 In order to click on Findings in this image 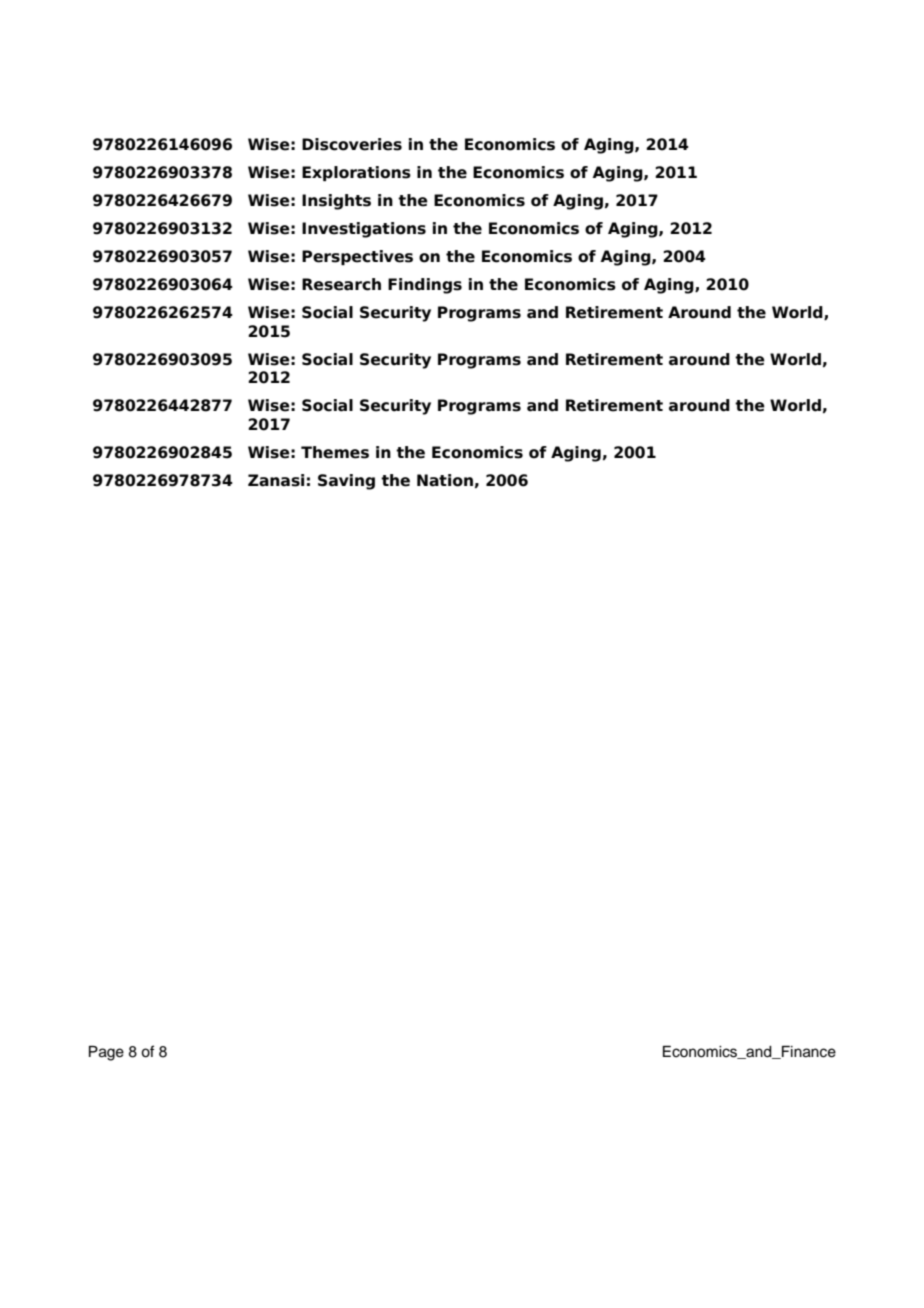, I will do `click(425, 286)`.
